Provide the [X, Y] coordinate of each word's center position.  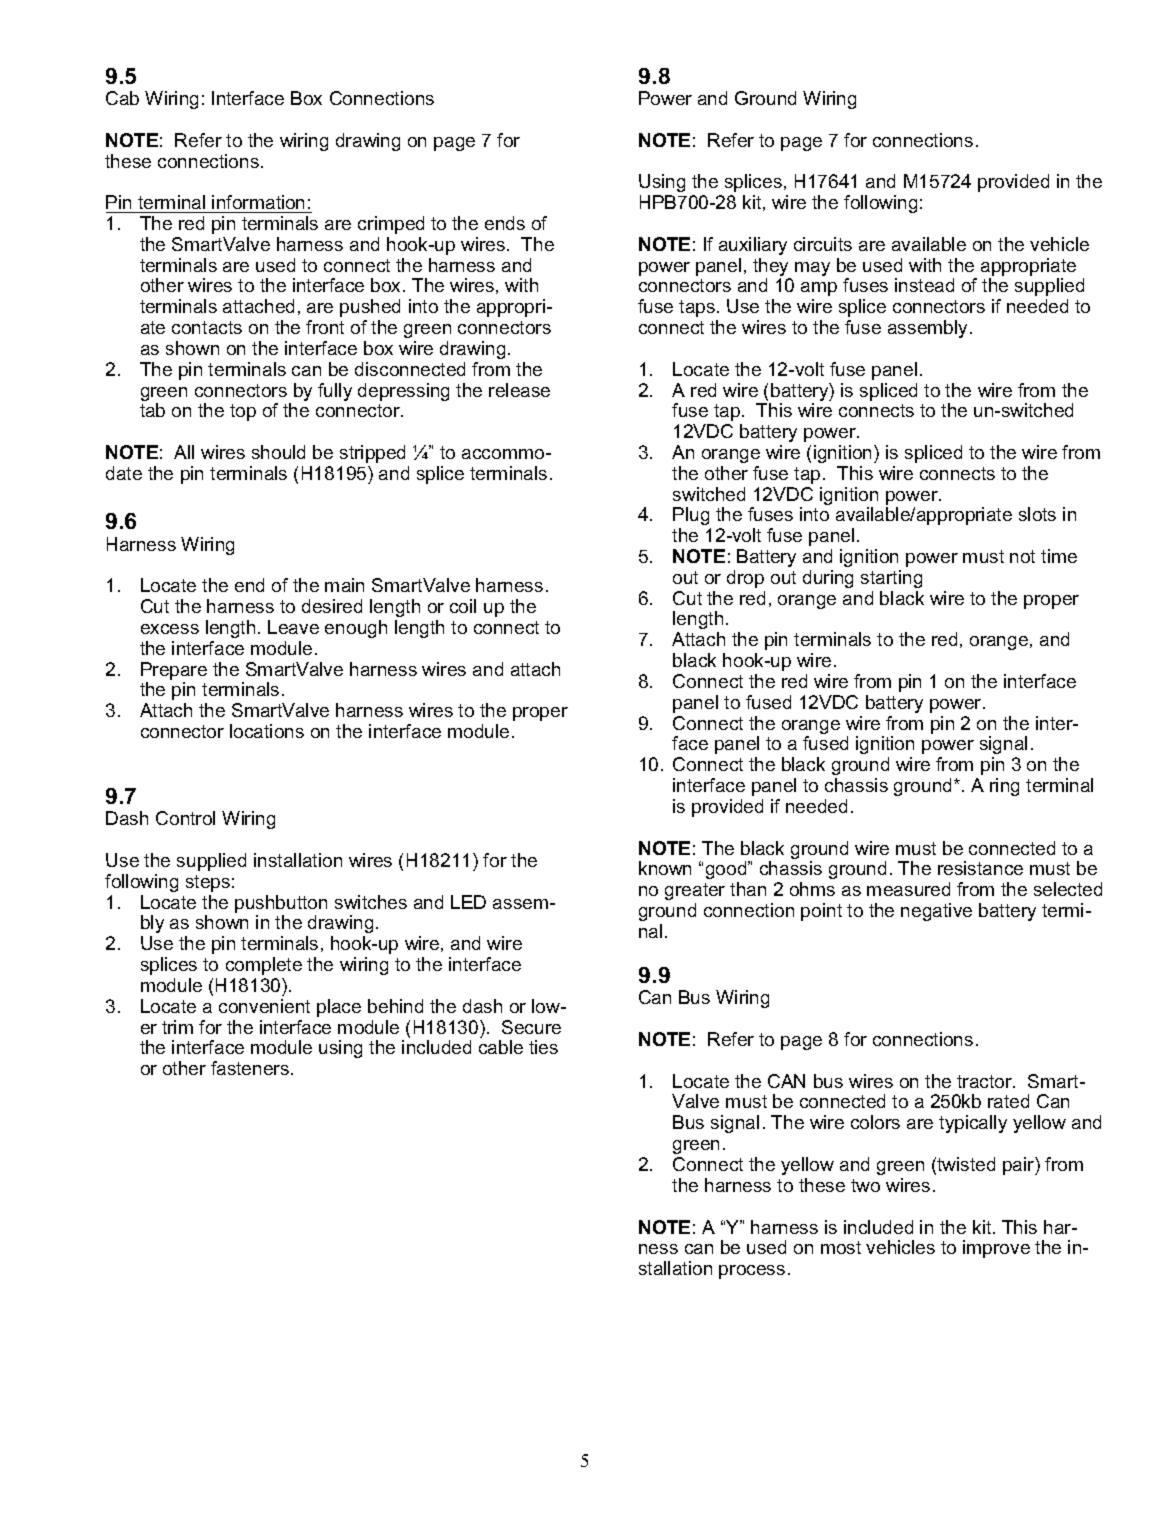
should [278, 452]
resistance [980, 868]
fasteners [251, 1068]
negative [936, 912]
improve [996, 1249]
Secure [531, 1027]
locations [267, 731]
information [258, 202]
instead [924, 285]
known [665, 868]
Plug [691, 516]
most [841, 1247]
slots [1037, 514]
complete [264, 966]
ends [505, 223]
